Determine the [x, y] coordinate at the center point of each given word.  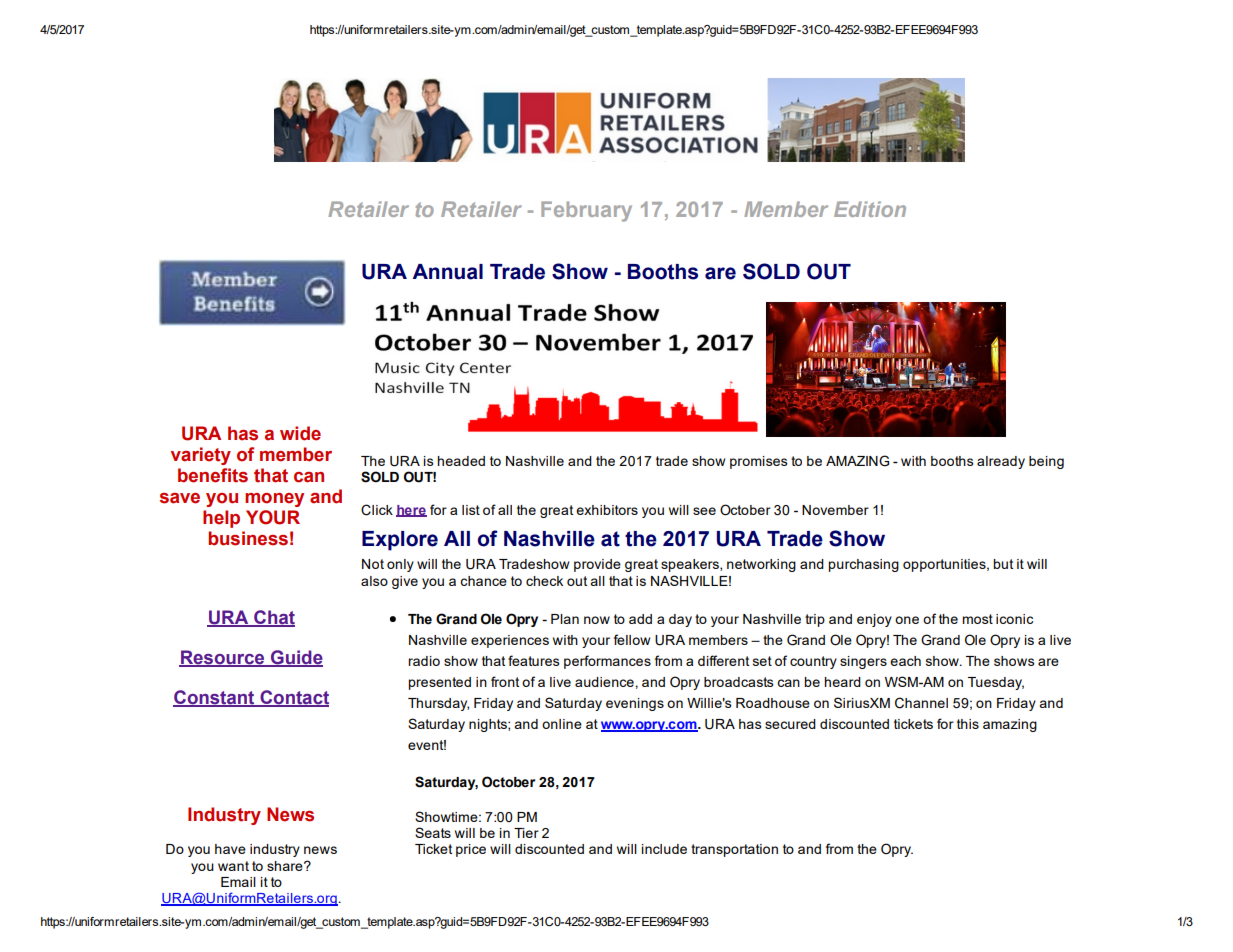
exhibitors [607, 510]
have [230, 849]
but [1003, 564]
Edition [870, 209]
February [586, 211]
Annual [448, 272]
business [248, 538]
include [664, 849]
